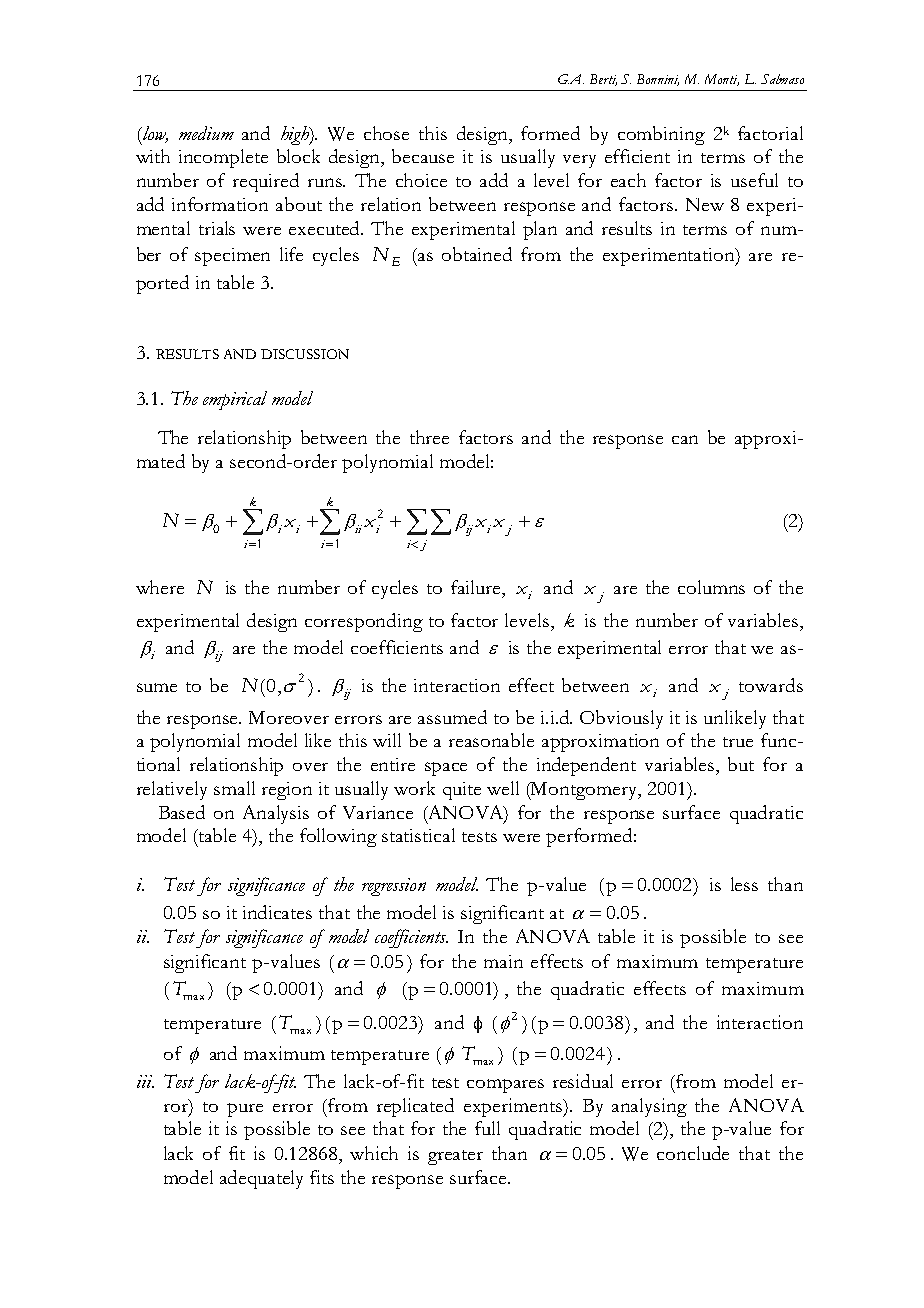  Describe the element at coordinates (429, 437) in the image. I see `three` at that location.
